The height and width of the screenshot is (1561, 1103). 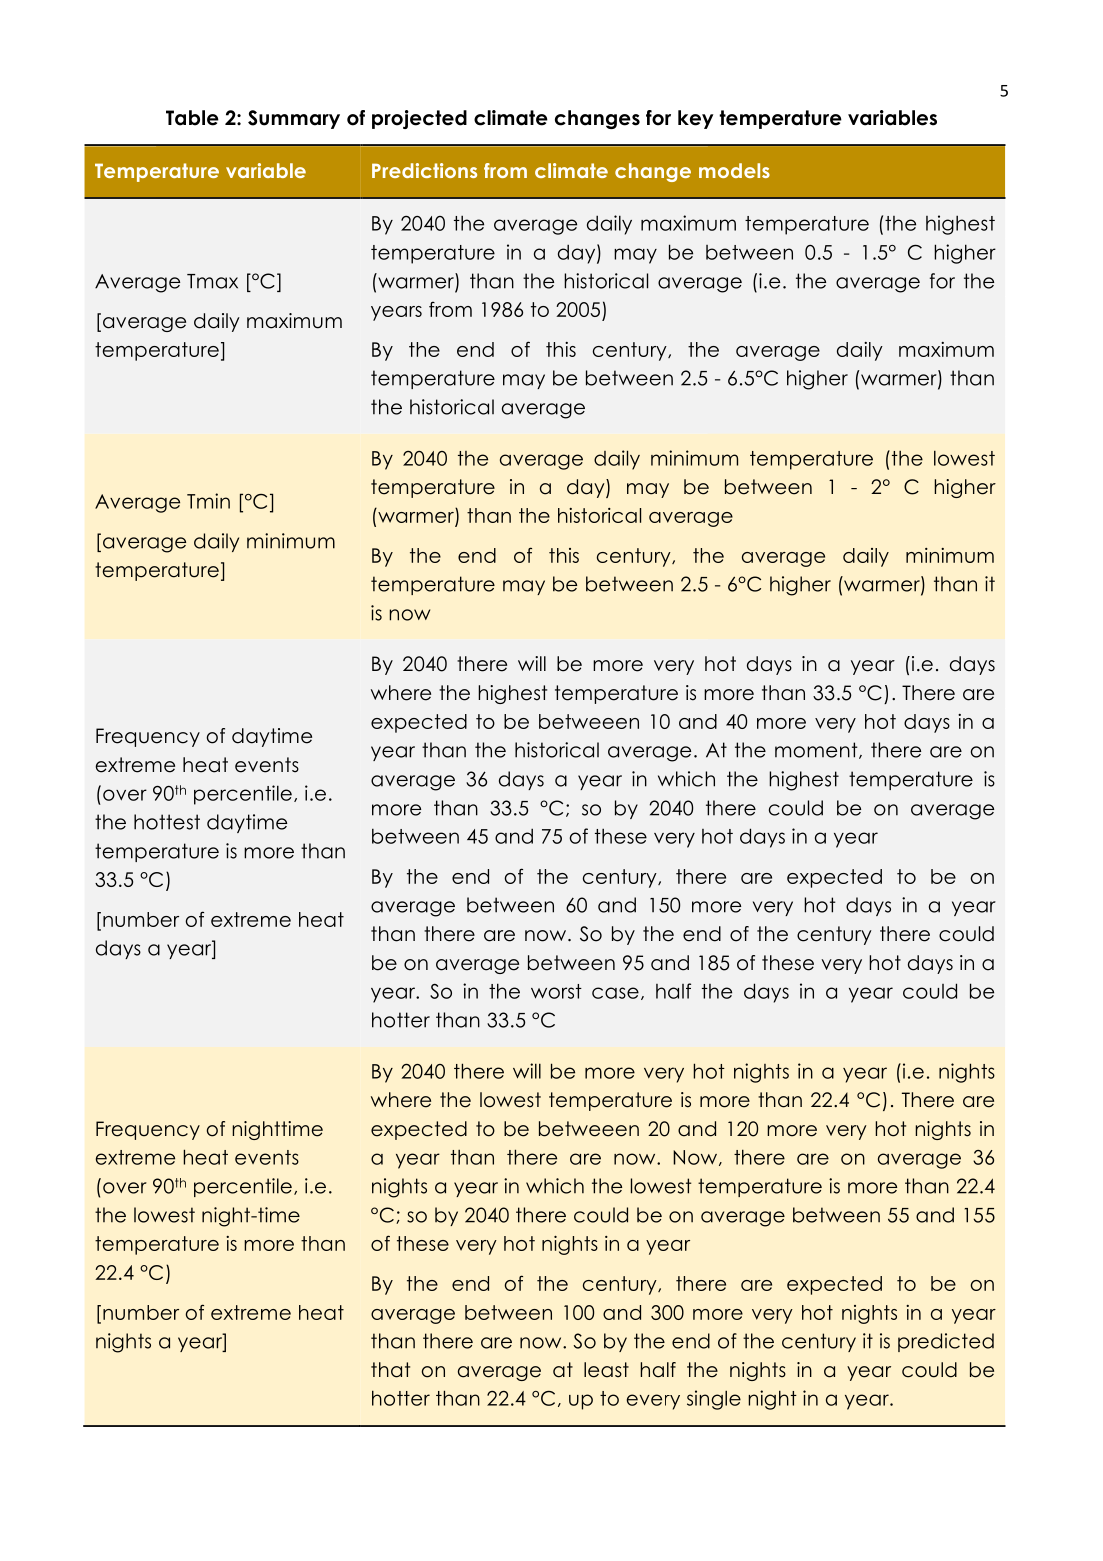 What do you see at coordinates (424, 170) in the screenshot?
I see `Predictions` at bounding box center [424, 170].
